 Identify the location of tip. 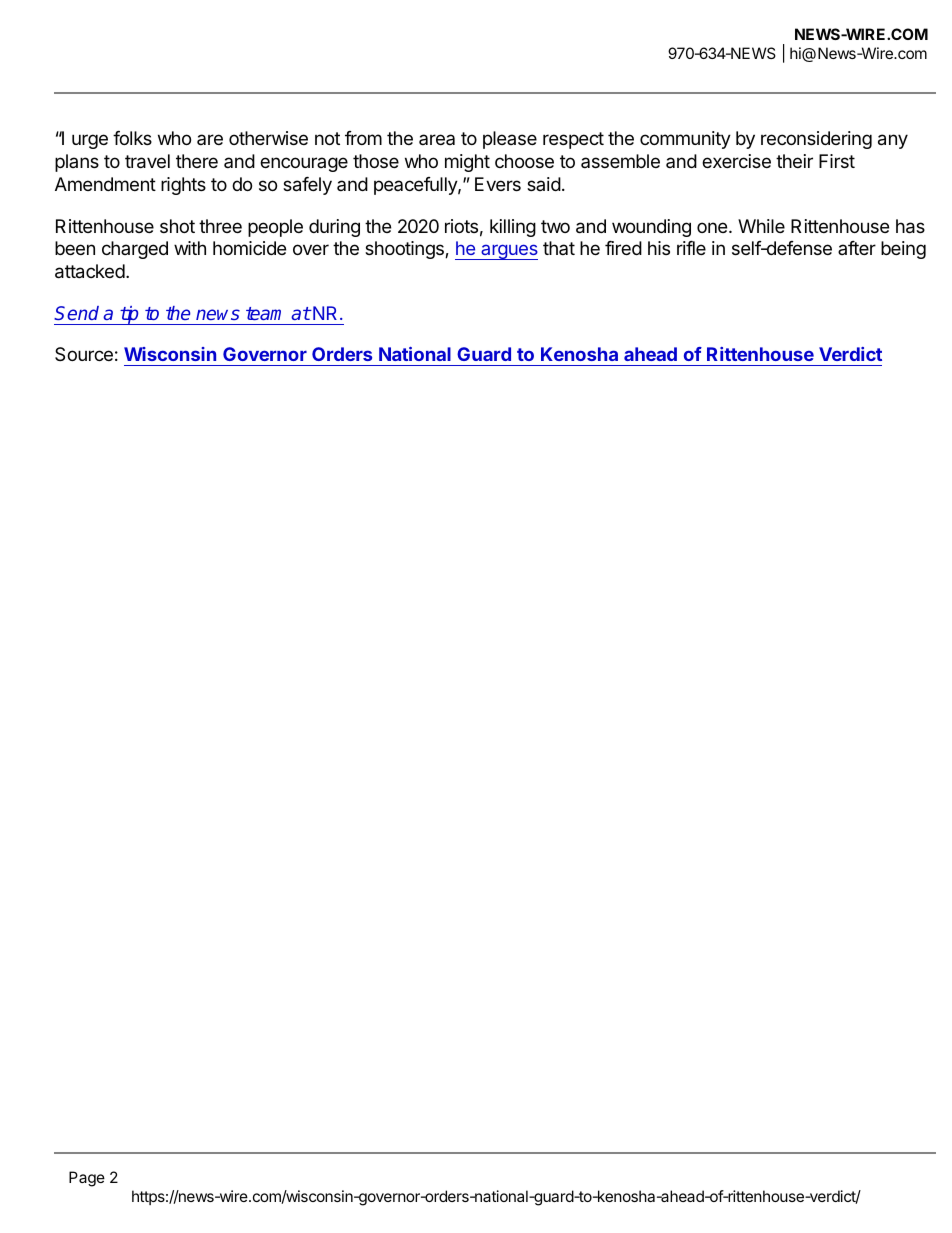
(129, 315).
